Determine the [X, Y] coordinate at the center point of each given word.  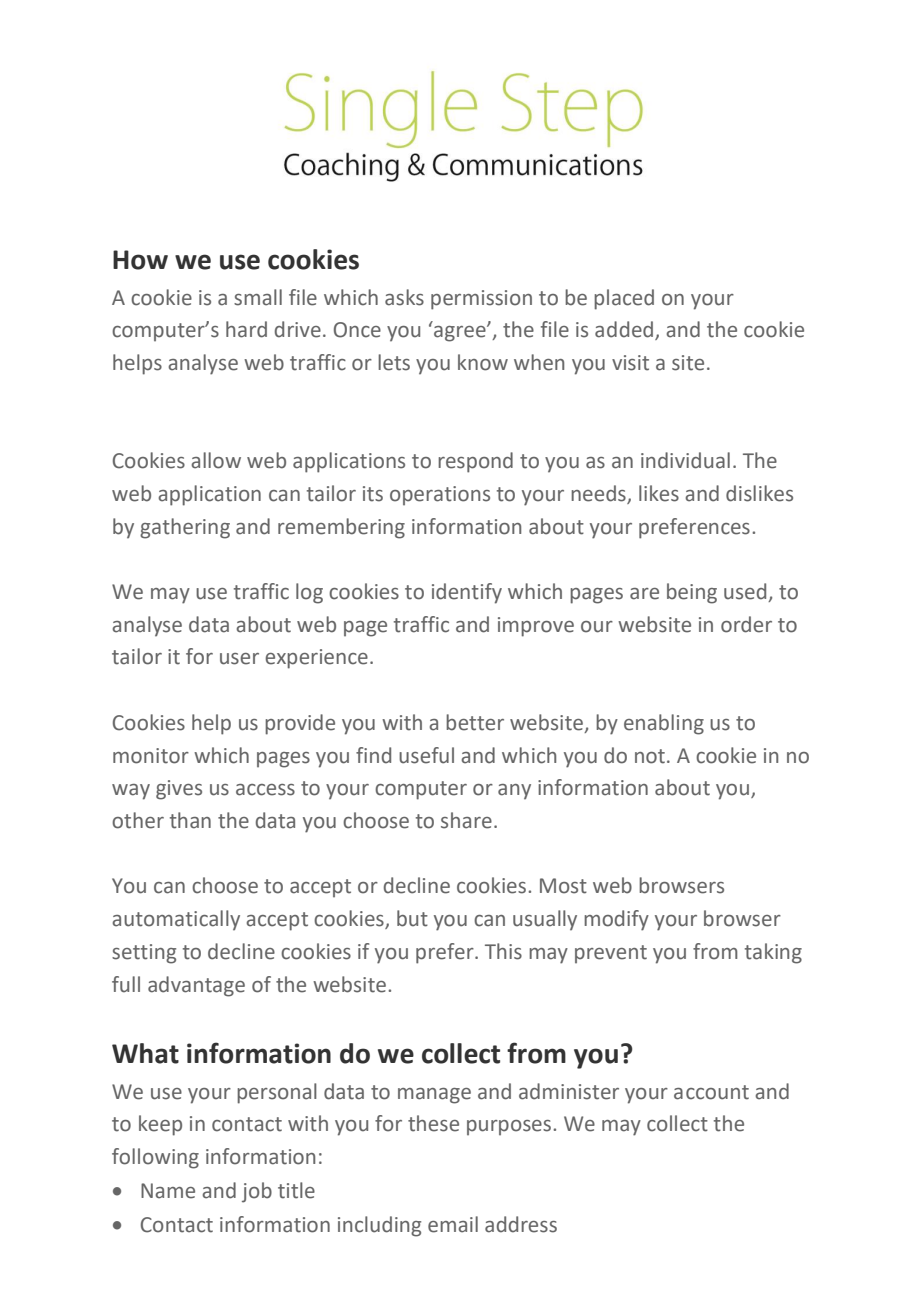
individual [685, 460]
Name [168, 1191]
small [258, 297]
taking [773, 953]
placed [624, 299]
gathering [185, 528]
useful [426, 755]
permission [481, 300]
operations [440, 495]
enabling [664, 724]
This [503, 951]
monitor [151, 756]
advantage [196, 986]
